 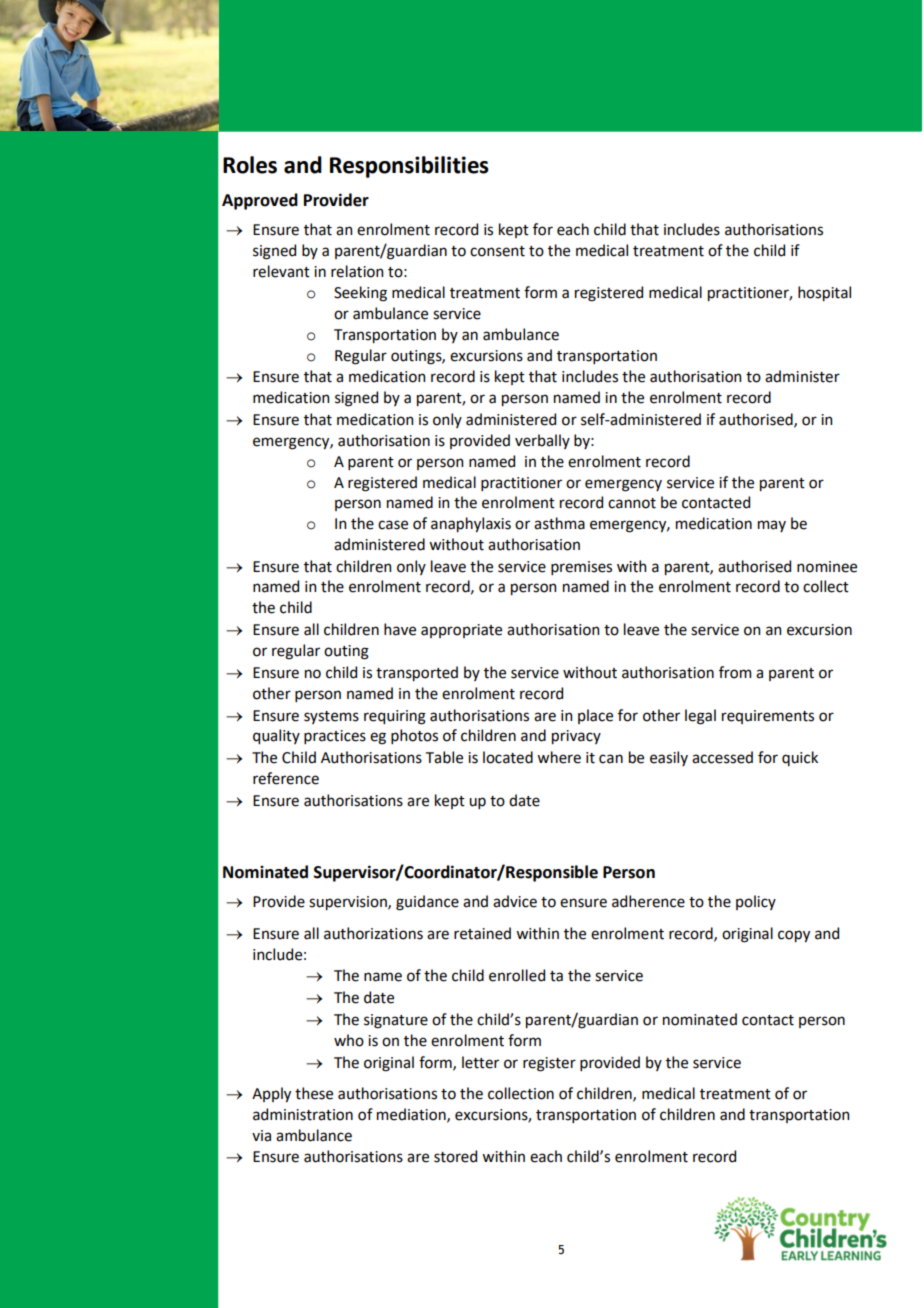 What do you see at coordinates (393, 525) in the screenshot?
I see `case` at bounding box center [393, 525].
